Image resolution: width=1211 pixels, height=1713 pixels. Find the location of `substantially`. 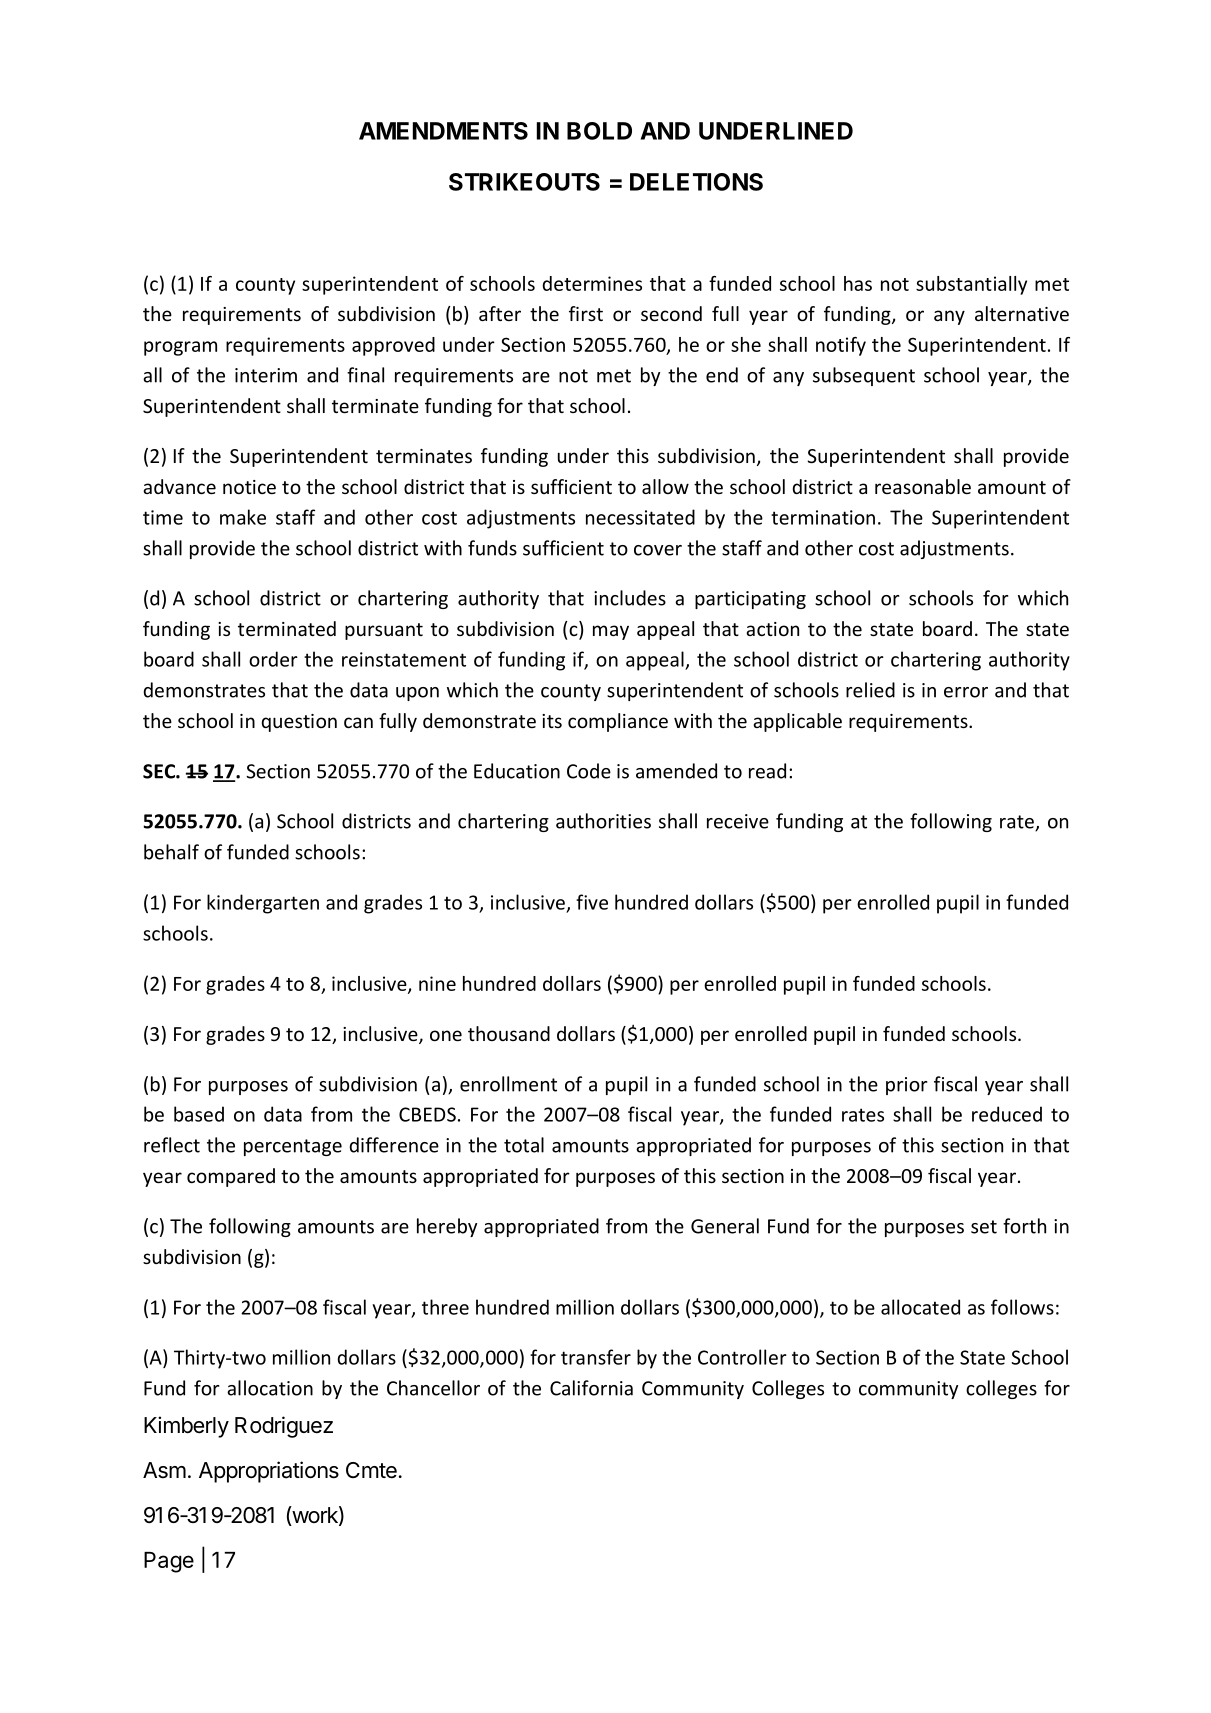

substantially is located at coordinates (971, 285).
